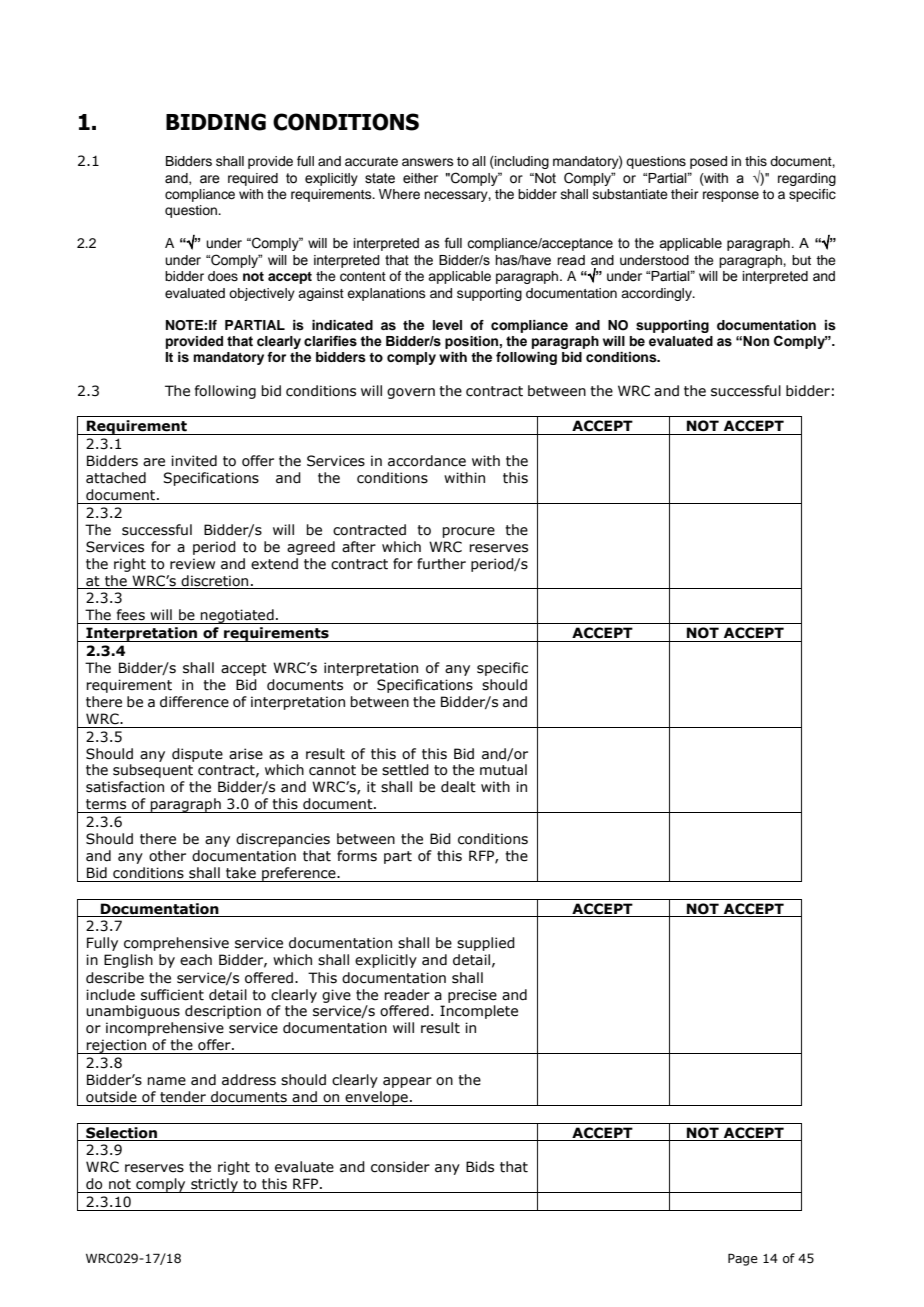 This image has width=924, height=1307. What do you see at coordinates (167, 856) in the image?
I see `other` at bounding box center [167, 856].
